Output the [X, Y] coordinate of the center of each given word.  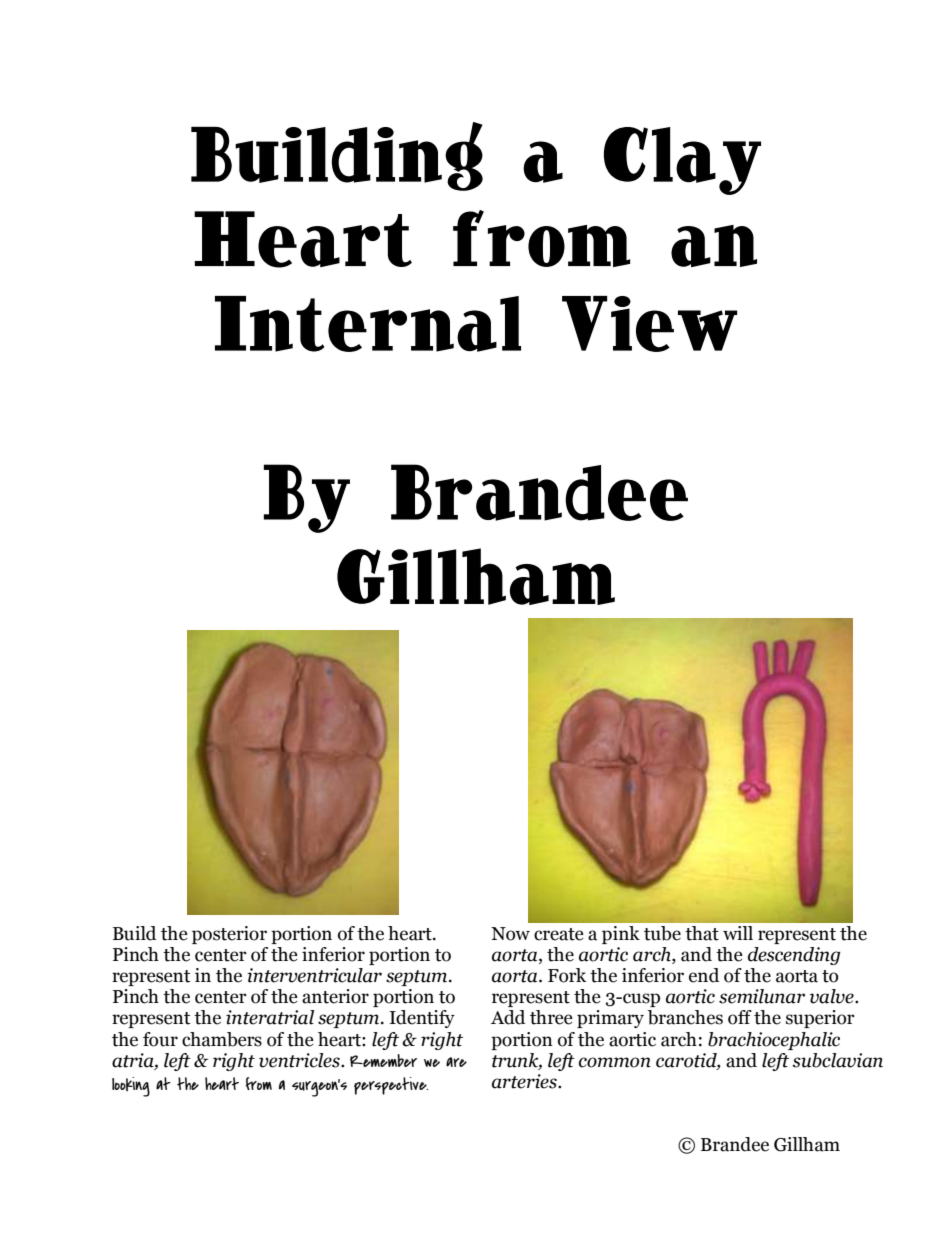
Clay [682, 161]
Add [508, 1017]
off [740, 1017]
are [456, 1062]
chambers [222, 1039]
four [160, 1039]
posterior [229, 935]
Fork [567, 975]
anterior [335, 996]
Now [510, 934]
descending [794, 956]
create [559, 934]
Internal [368, 324]
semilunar [762, 996]
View [649, 324]
